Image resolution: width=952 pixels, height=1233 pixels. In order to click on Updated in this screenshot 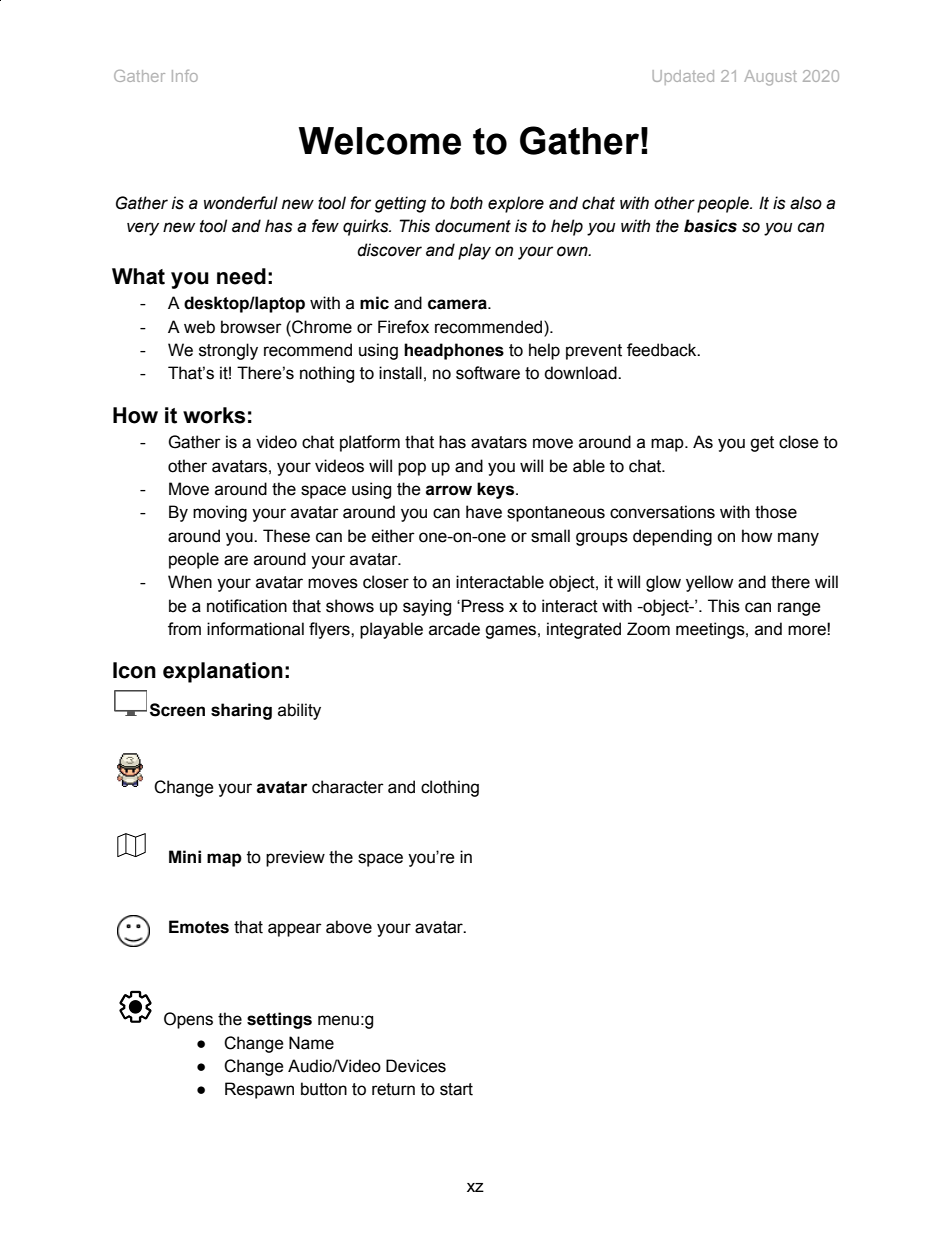, I will do `click(683, 77)`.
